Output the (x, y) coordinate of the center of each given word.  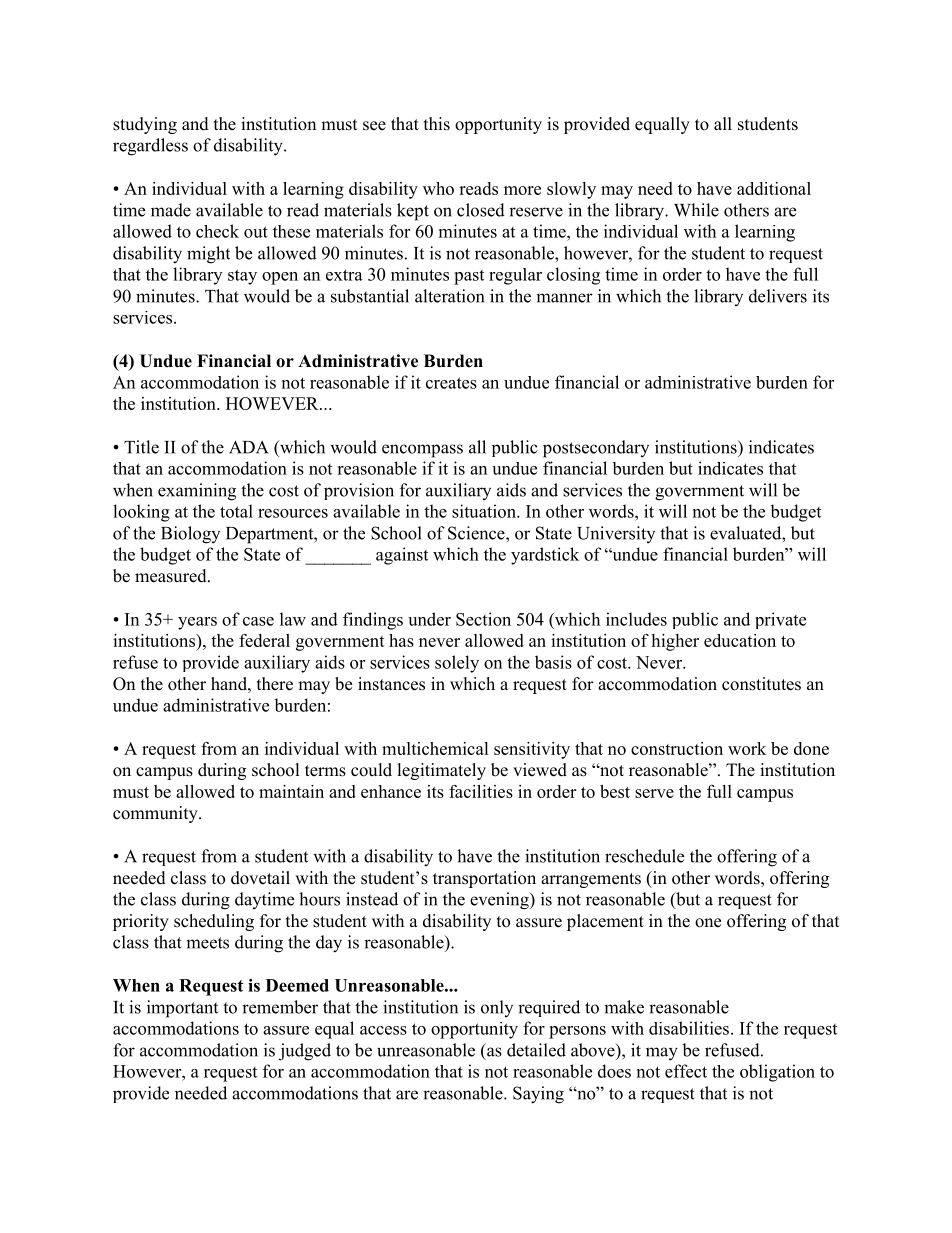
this (437, 124)
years (197, 623)
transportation (484, 879)
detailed (536, 1050)
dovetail (260, 878)
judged (305, 1052)
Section (483, 619)
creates (451, 383)
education (740, 640)
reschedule (644, 856)
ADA (249, 447)
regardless (150, 147)
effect (686, 1071)
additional (774, 188)
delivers (778, 296)
